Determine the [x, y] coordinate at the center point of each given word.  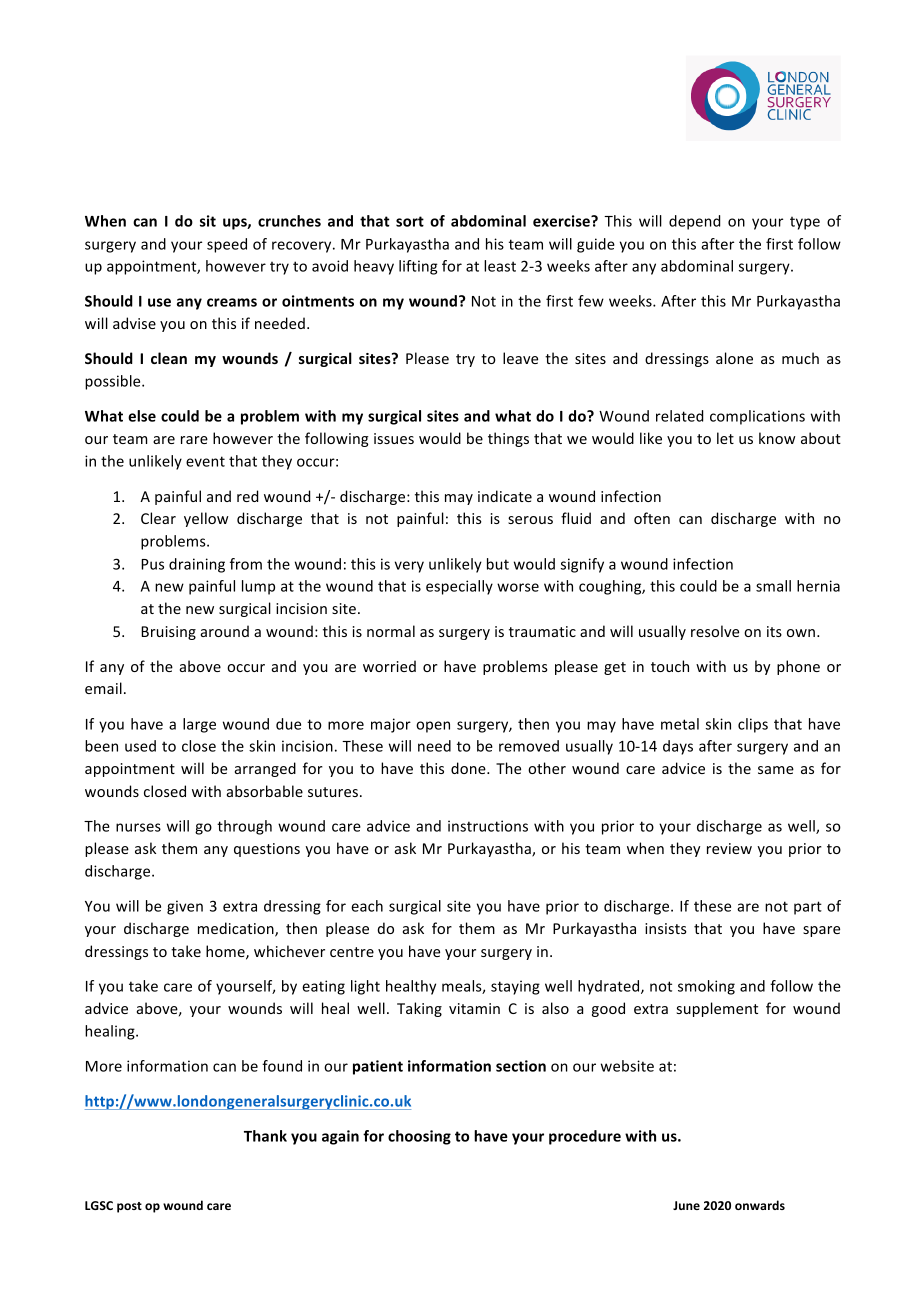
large [199, 725]
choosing [419, 1137]
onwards [760, 1205]
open [433, 727]
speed [227, 245]
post [129, 1207]
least [500, 266]
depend [694, 222]
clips [753, 725]
